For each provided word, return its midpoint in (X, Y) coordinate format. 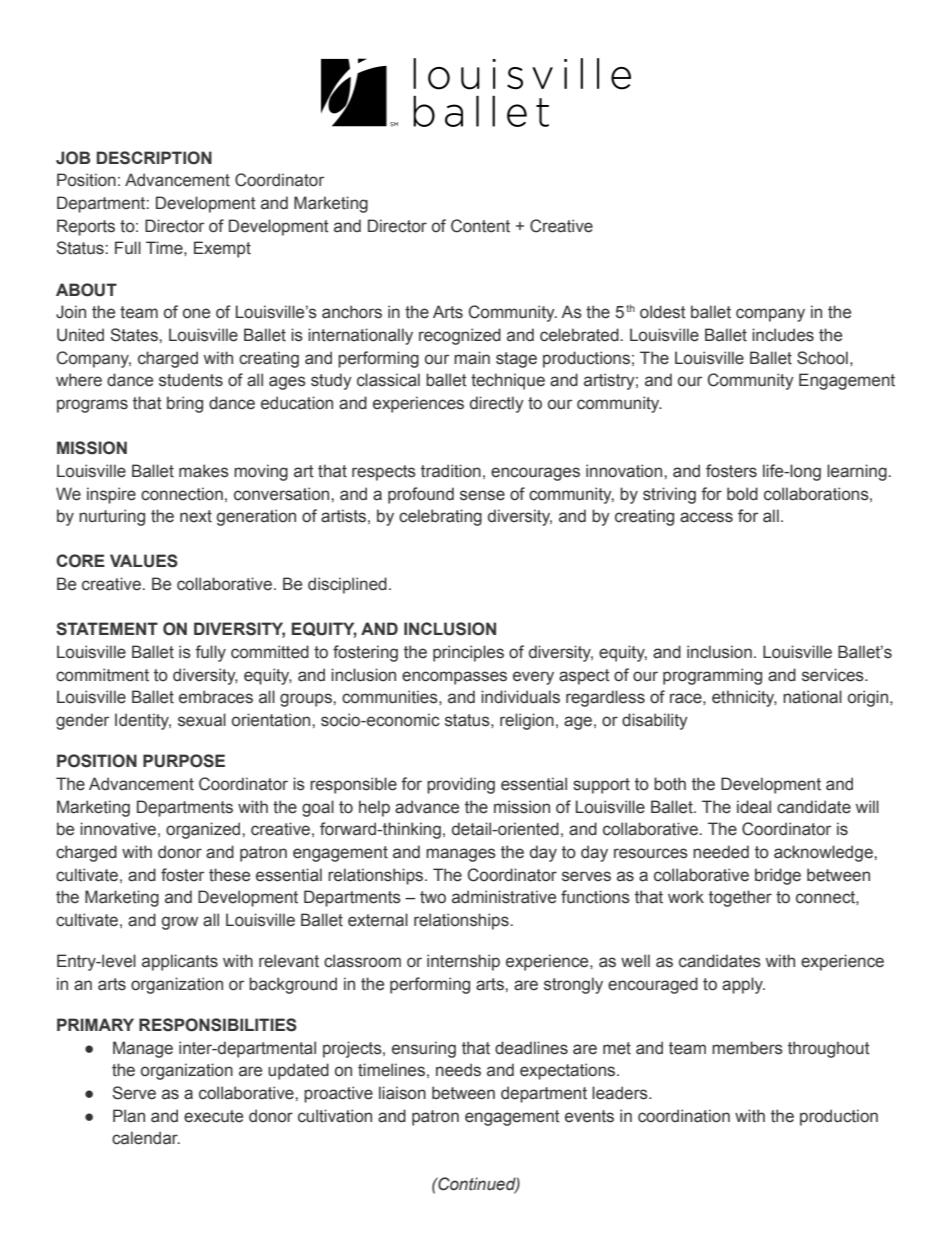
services (834, 675)
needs (458, 1070)
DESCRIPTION (154, 158)
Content (480, 226)
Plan (129, 1116)
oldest (663, 312)
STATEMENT (107, 629)
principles (468, 653)
